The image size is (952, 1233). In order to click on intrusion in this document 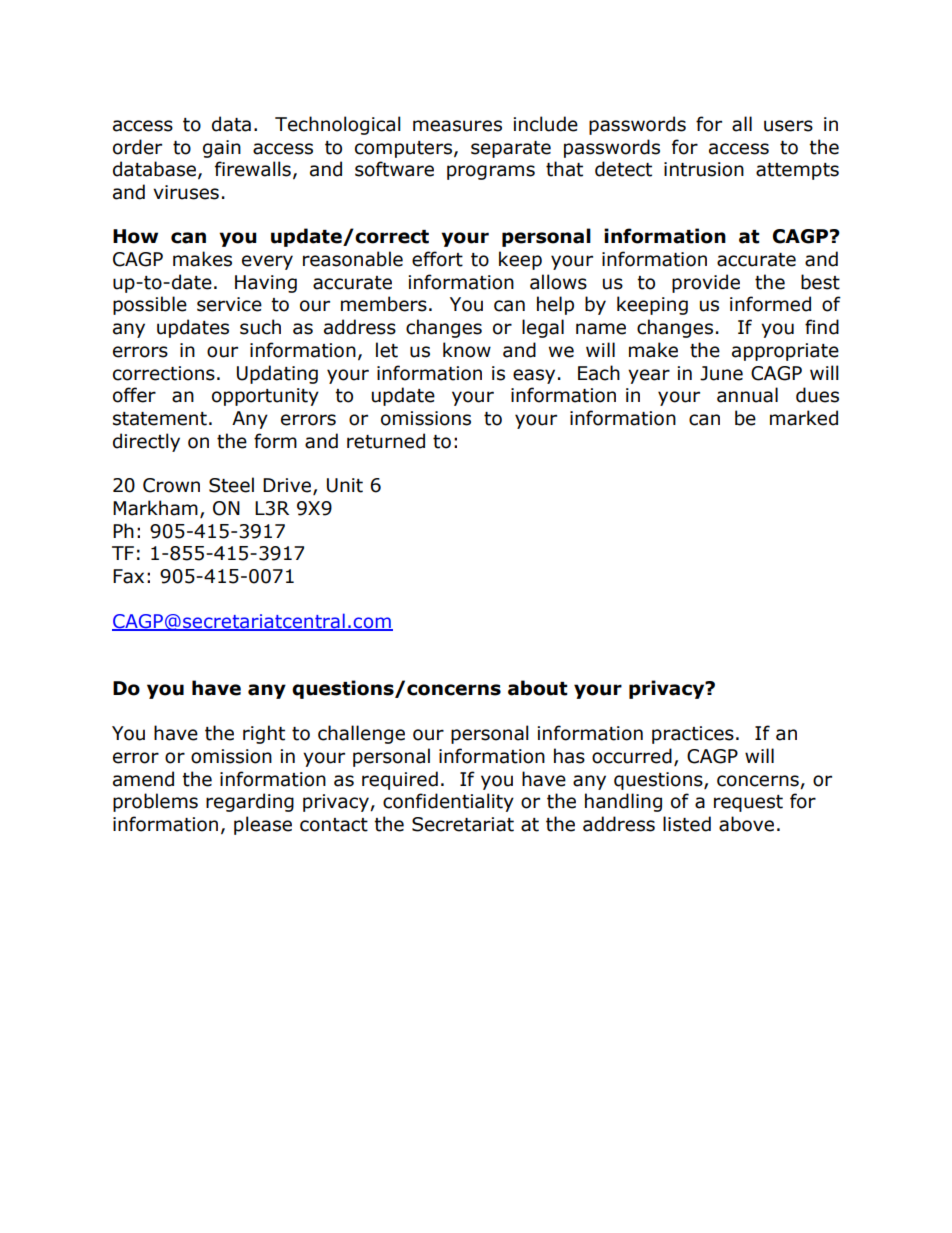, I will do `click(704, 169)`.
